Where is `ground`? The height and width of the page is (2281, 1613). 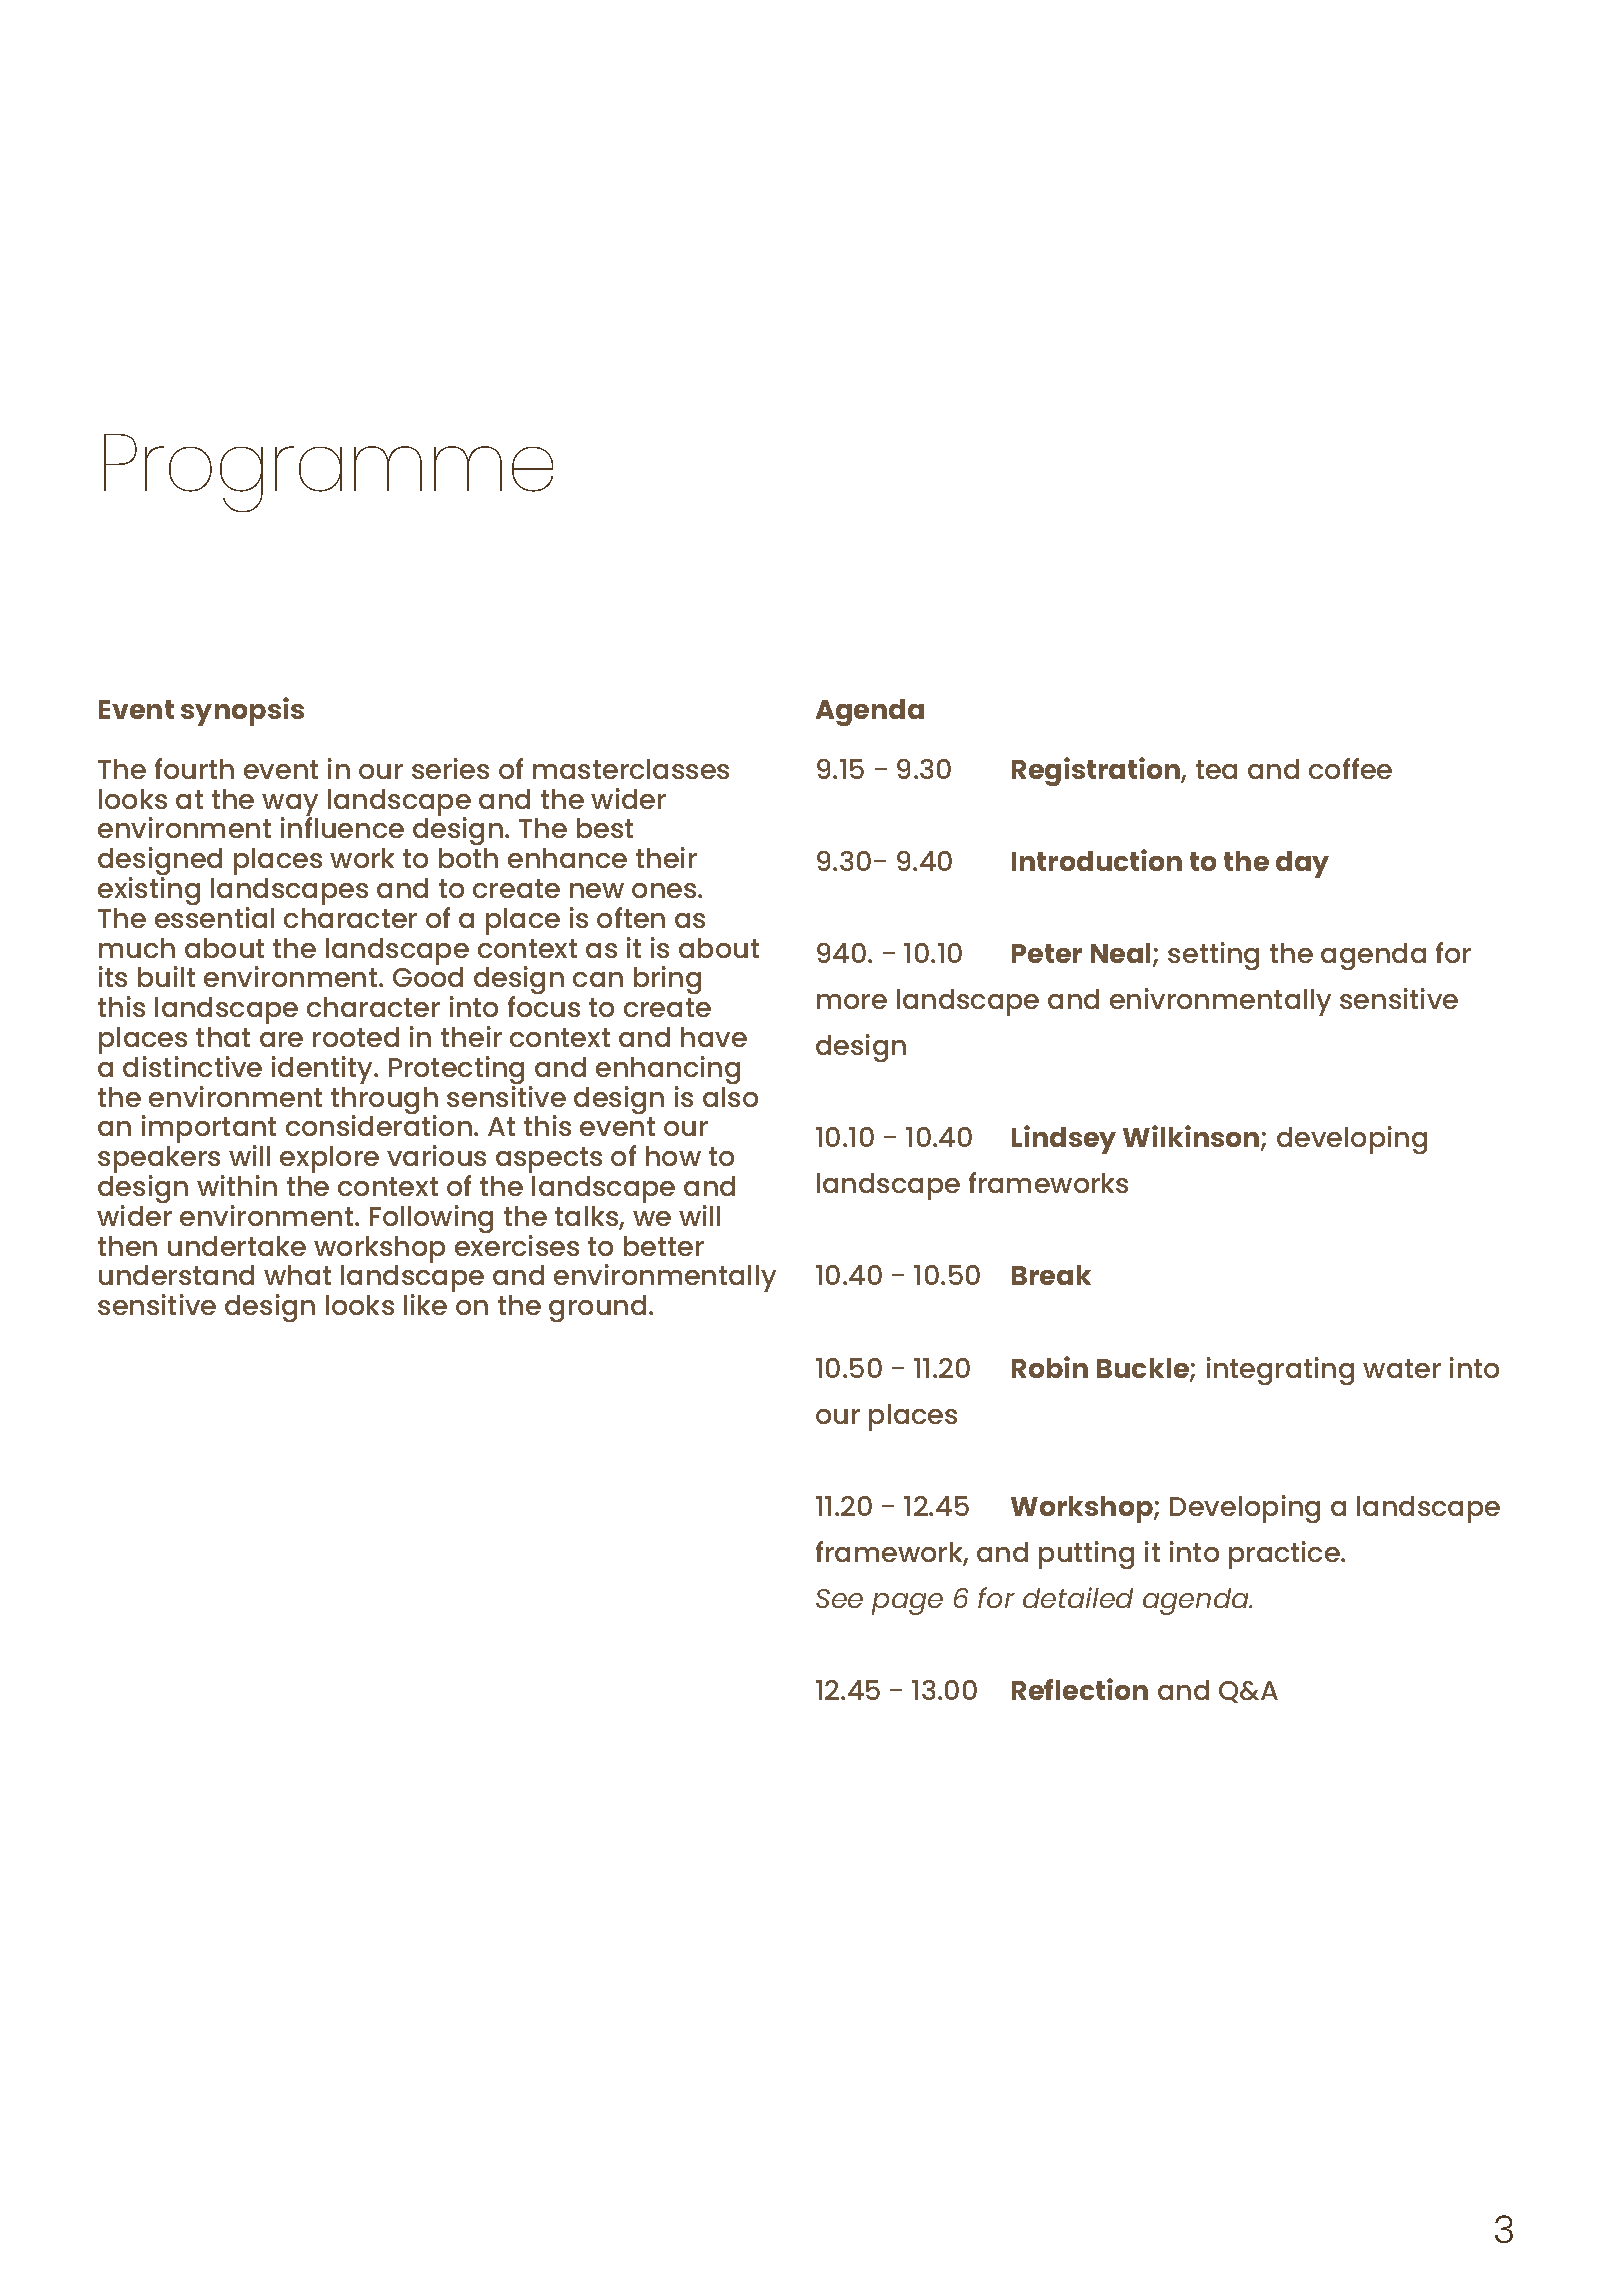 ground is located at coordinates (597, 1308).
